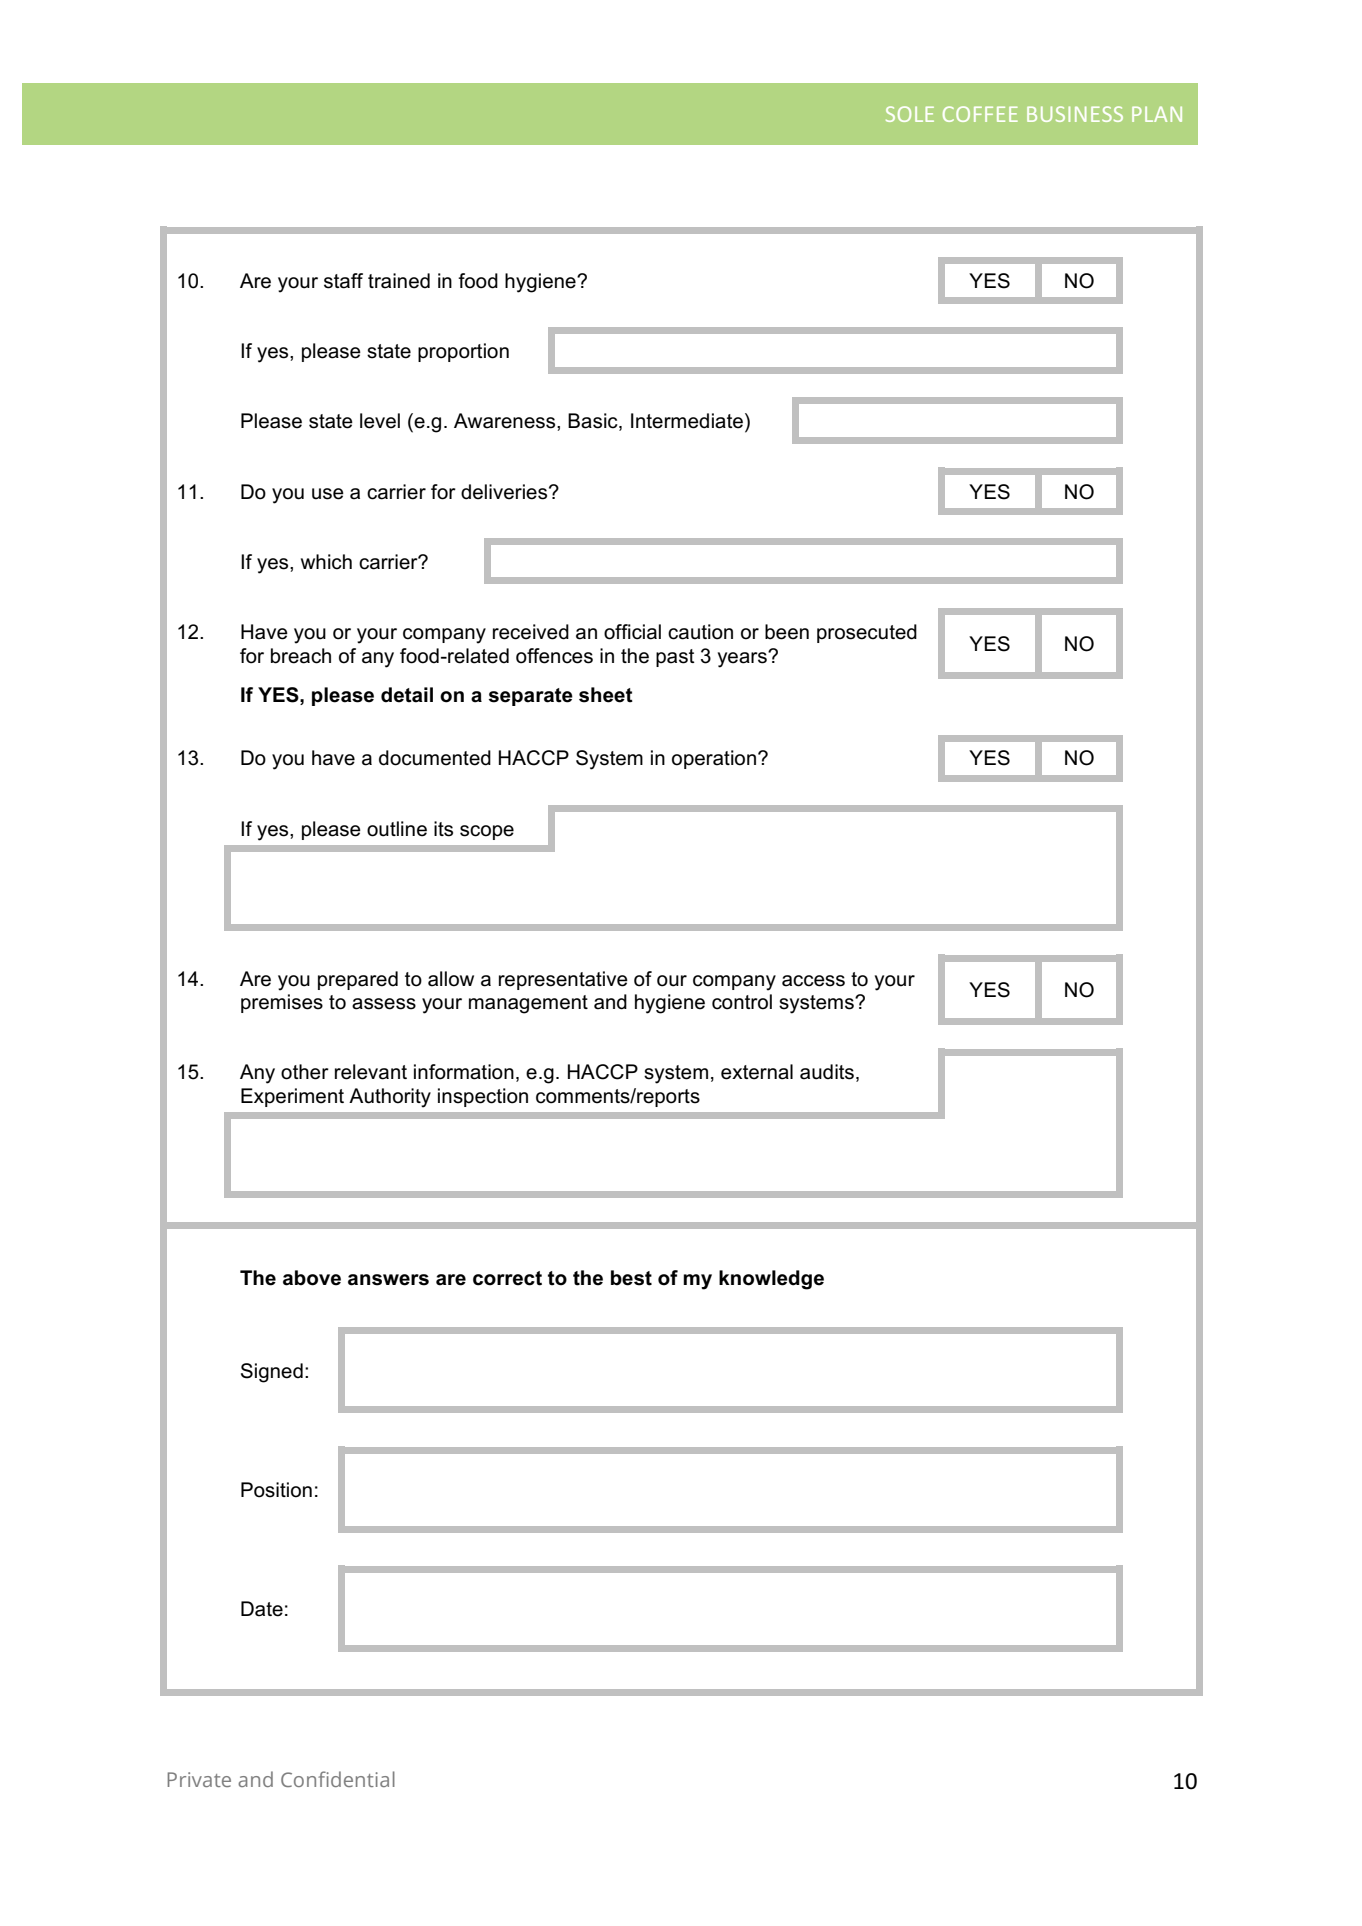 This screenshot has height=1926, width=1362. I want to click on knowledge, so click(771, 1280).
